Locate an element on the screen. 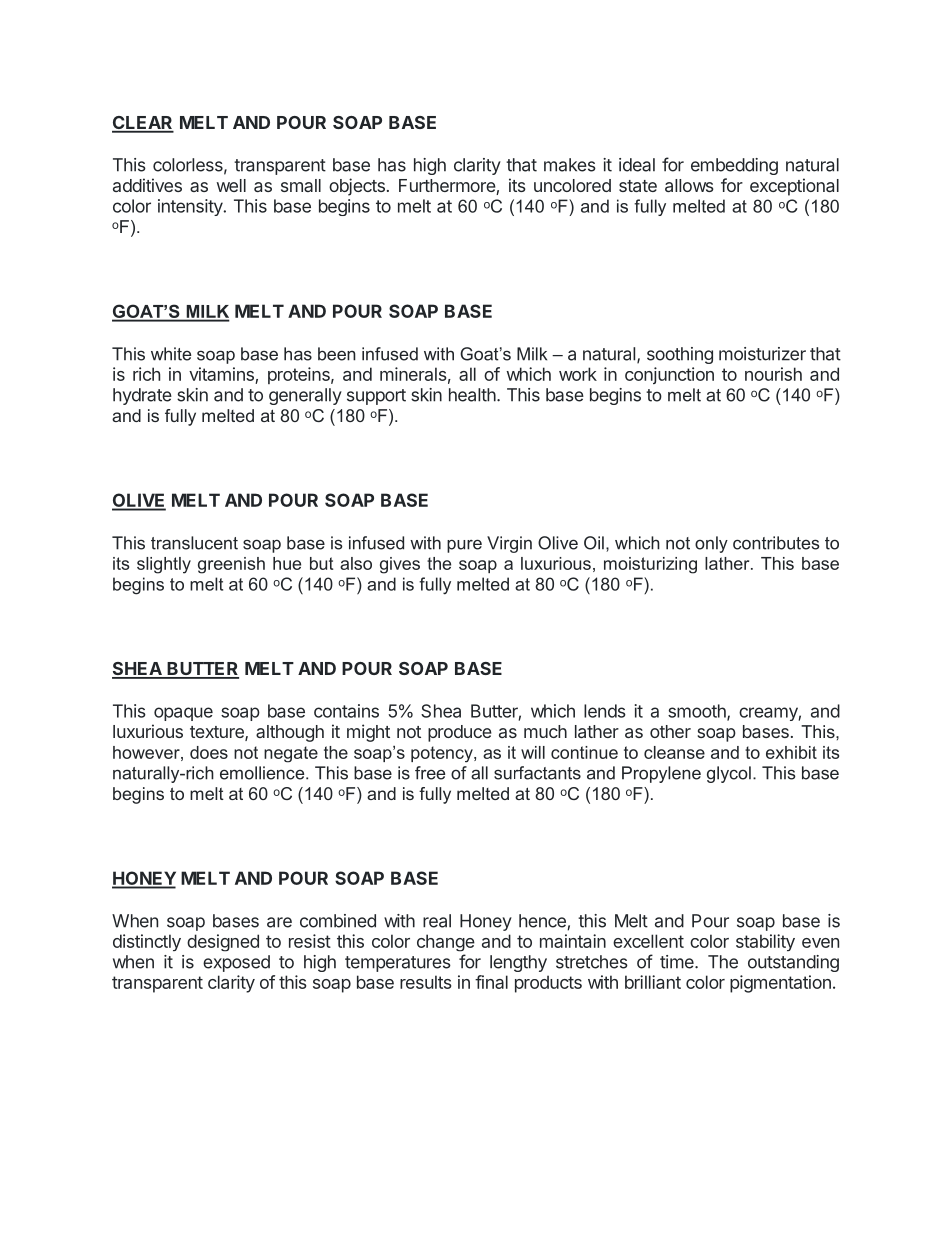 The image size is (952, 1233). vitamins is located at coordinates (221, 374).
